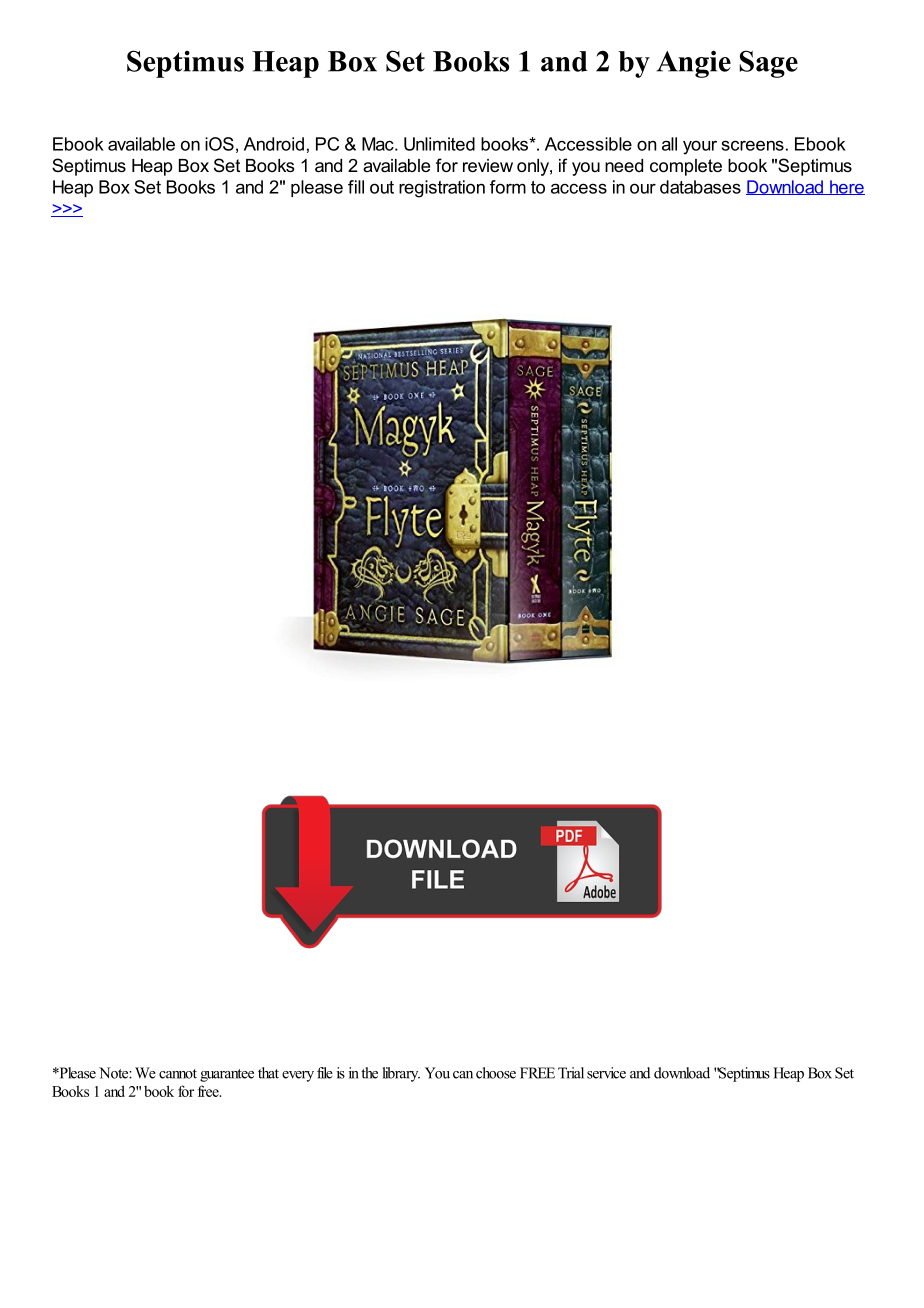  I want to click on here, so click(846, 187).
